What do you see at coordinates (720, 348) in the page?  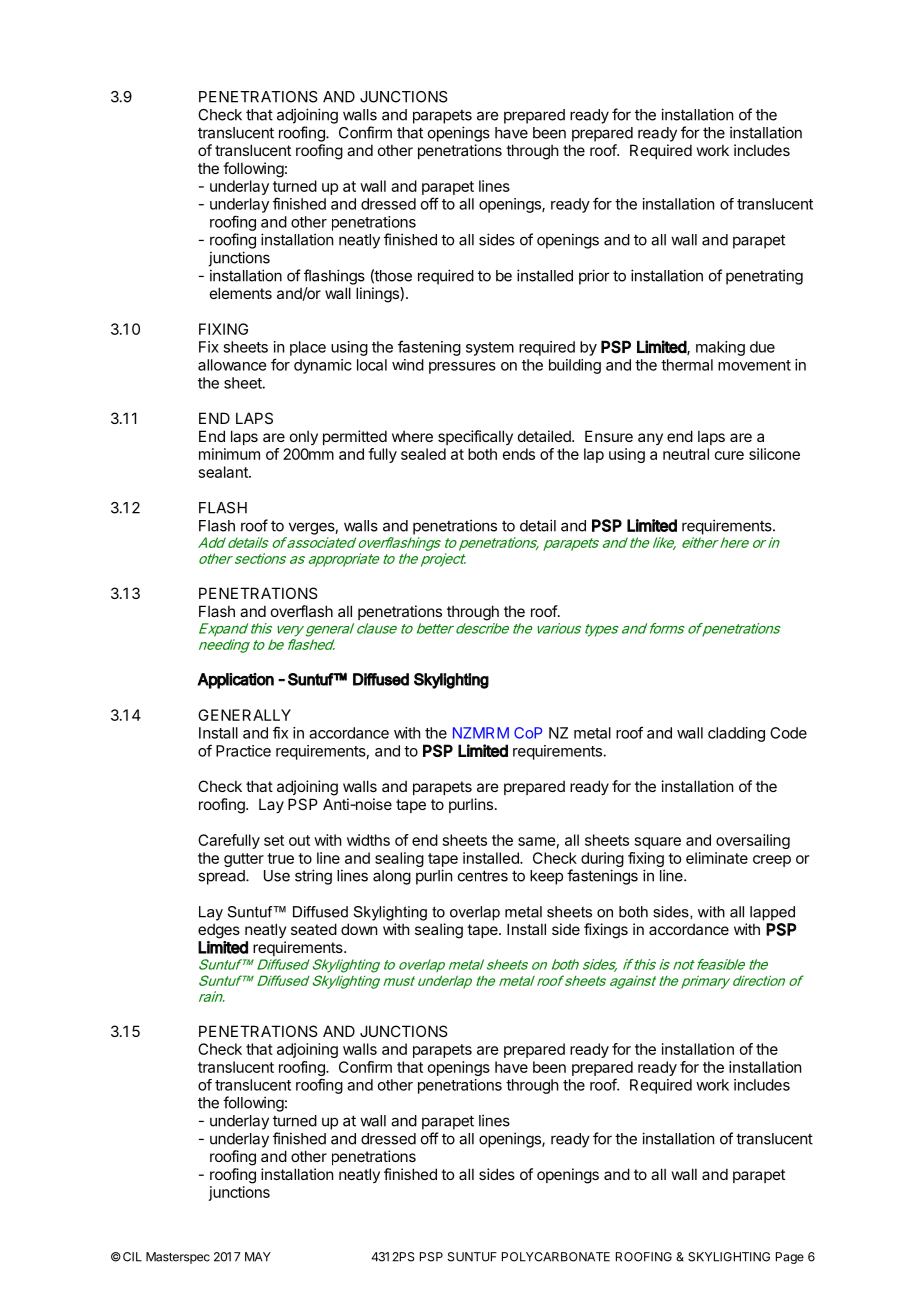 I see `making` at bounding box center [720, 348].
